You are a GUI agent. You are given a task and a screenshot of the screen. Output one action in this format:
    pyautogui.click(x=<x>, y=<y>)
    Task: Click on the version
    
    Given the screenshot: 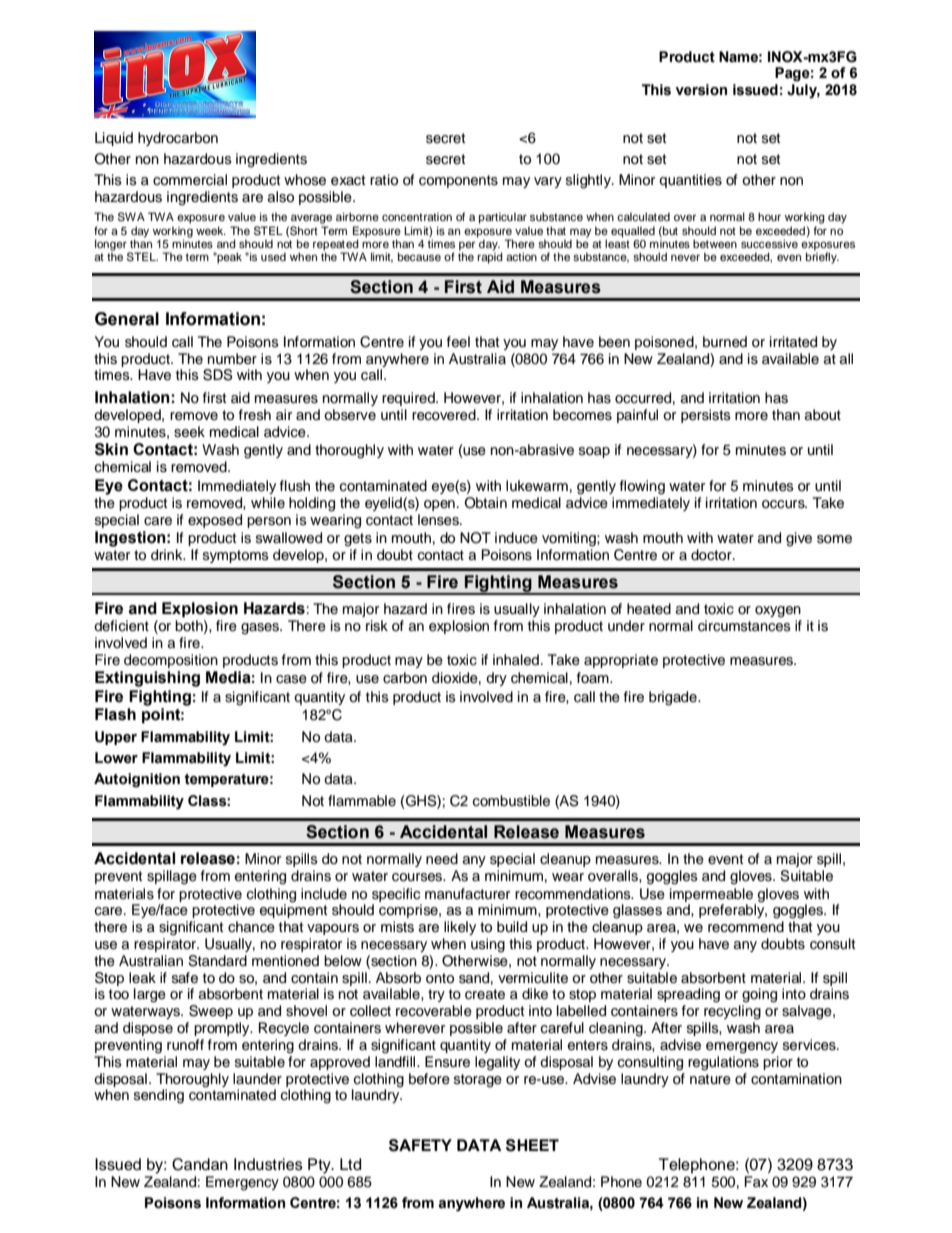 What is the action you would take?
    pyautogui.click(x=701, y=90)
